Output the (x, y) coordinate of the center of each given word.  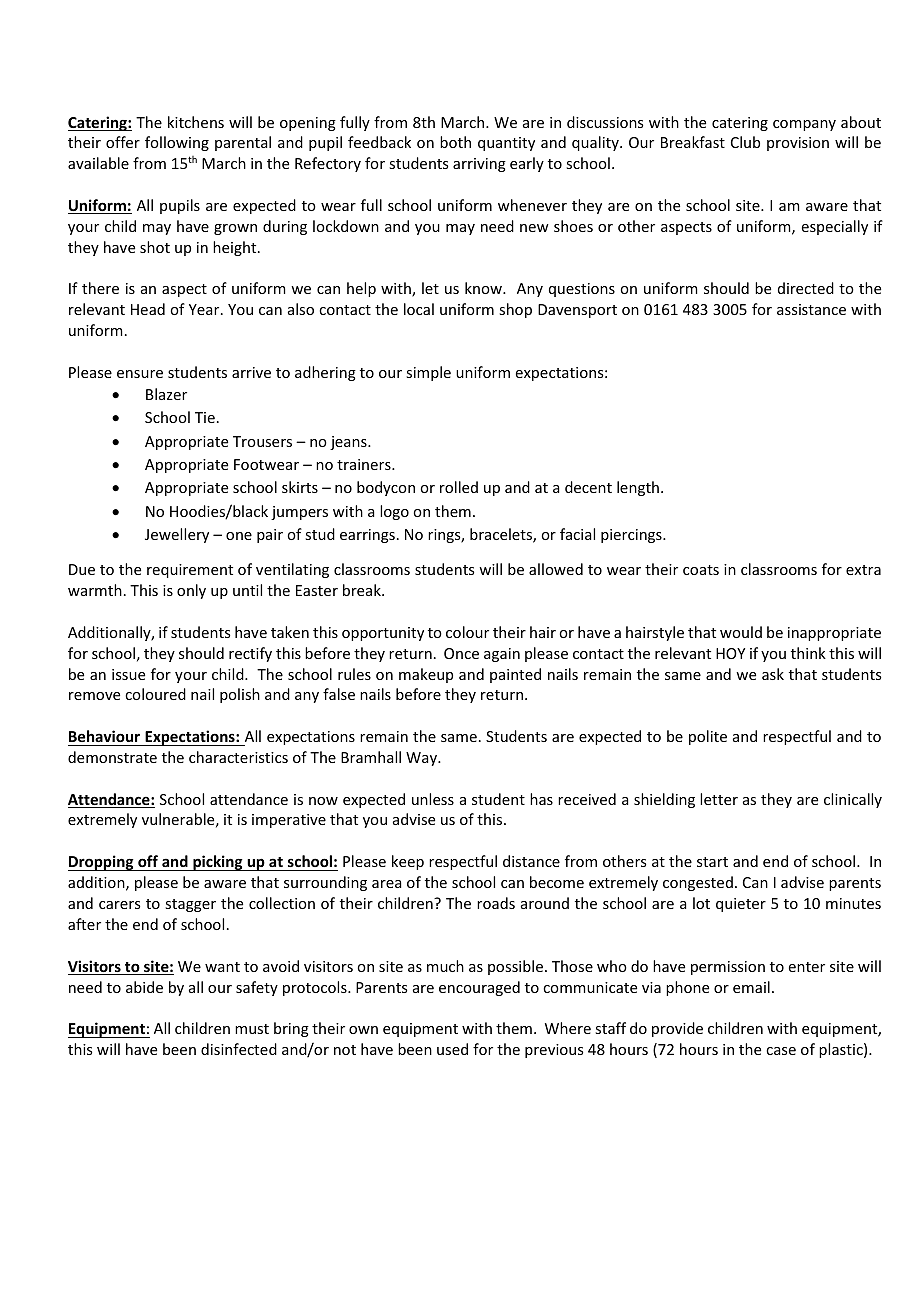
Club (745, 142)
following (177, 143)
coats (701, 570)
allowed (556, 569)
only (191, 591)
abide (144, 987)
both (455, 142)
